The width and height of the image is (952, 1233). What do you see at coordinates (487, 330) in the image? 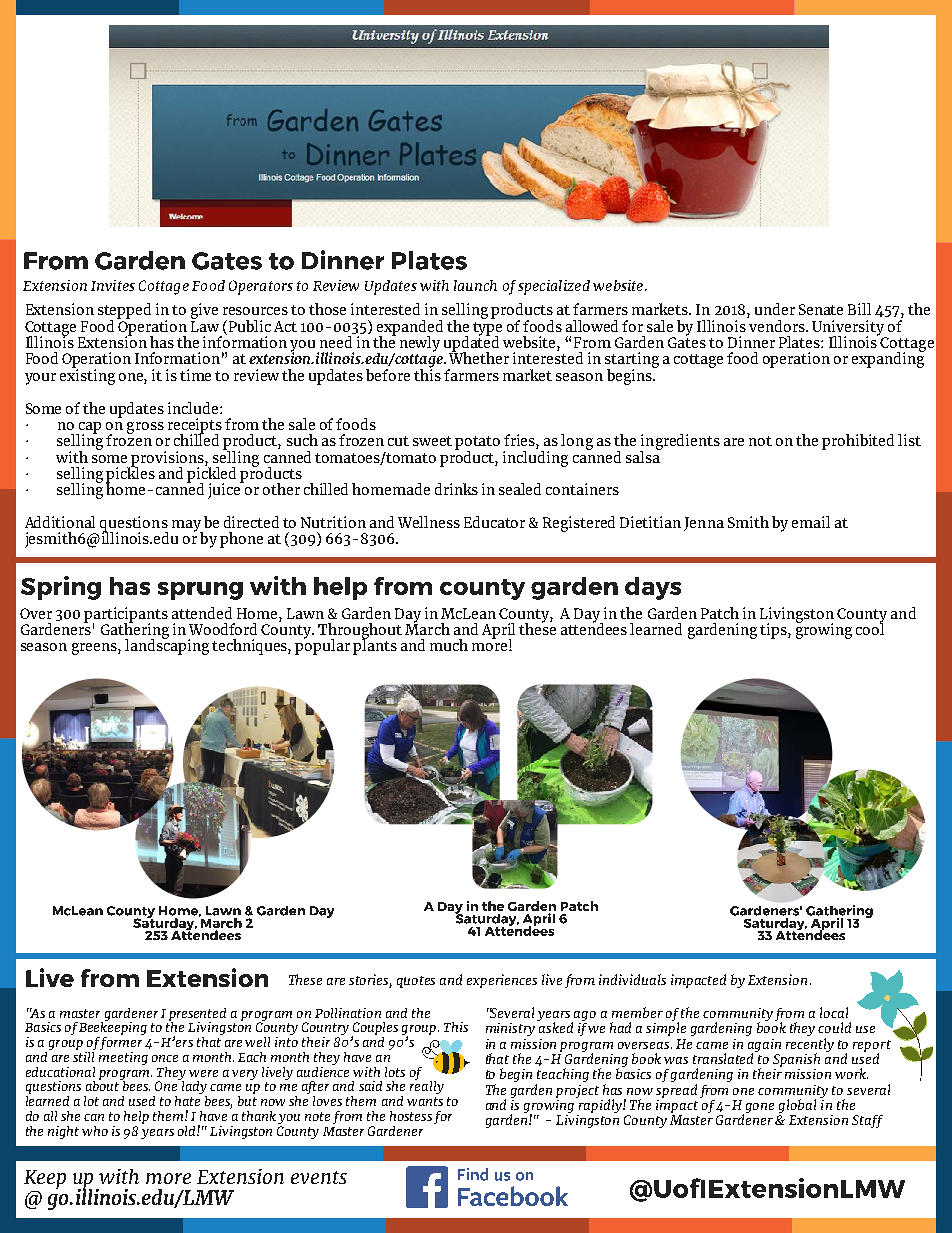
I see `type` at bounding box center [487, 330].
